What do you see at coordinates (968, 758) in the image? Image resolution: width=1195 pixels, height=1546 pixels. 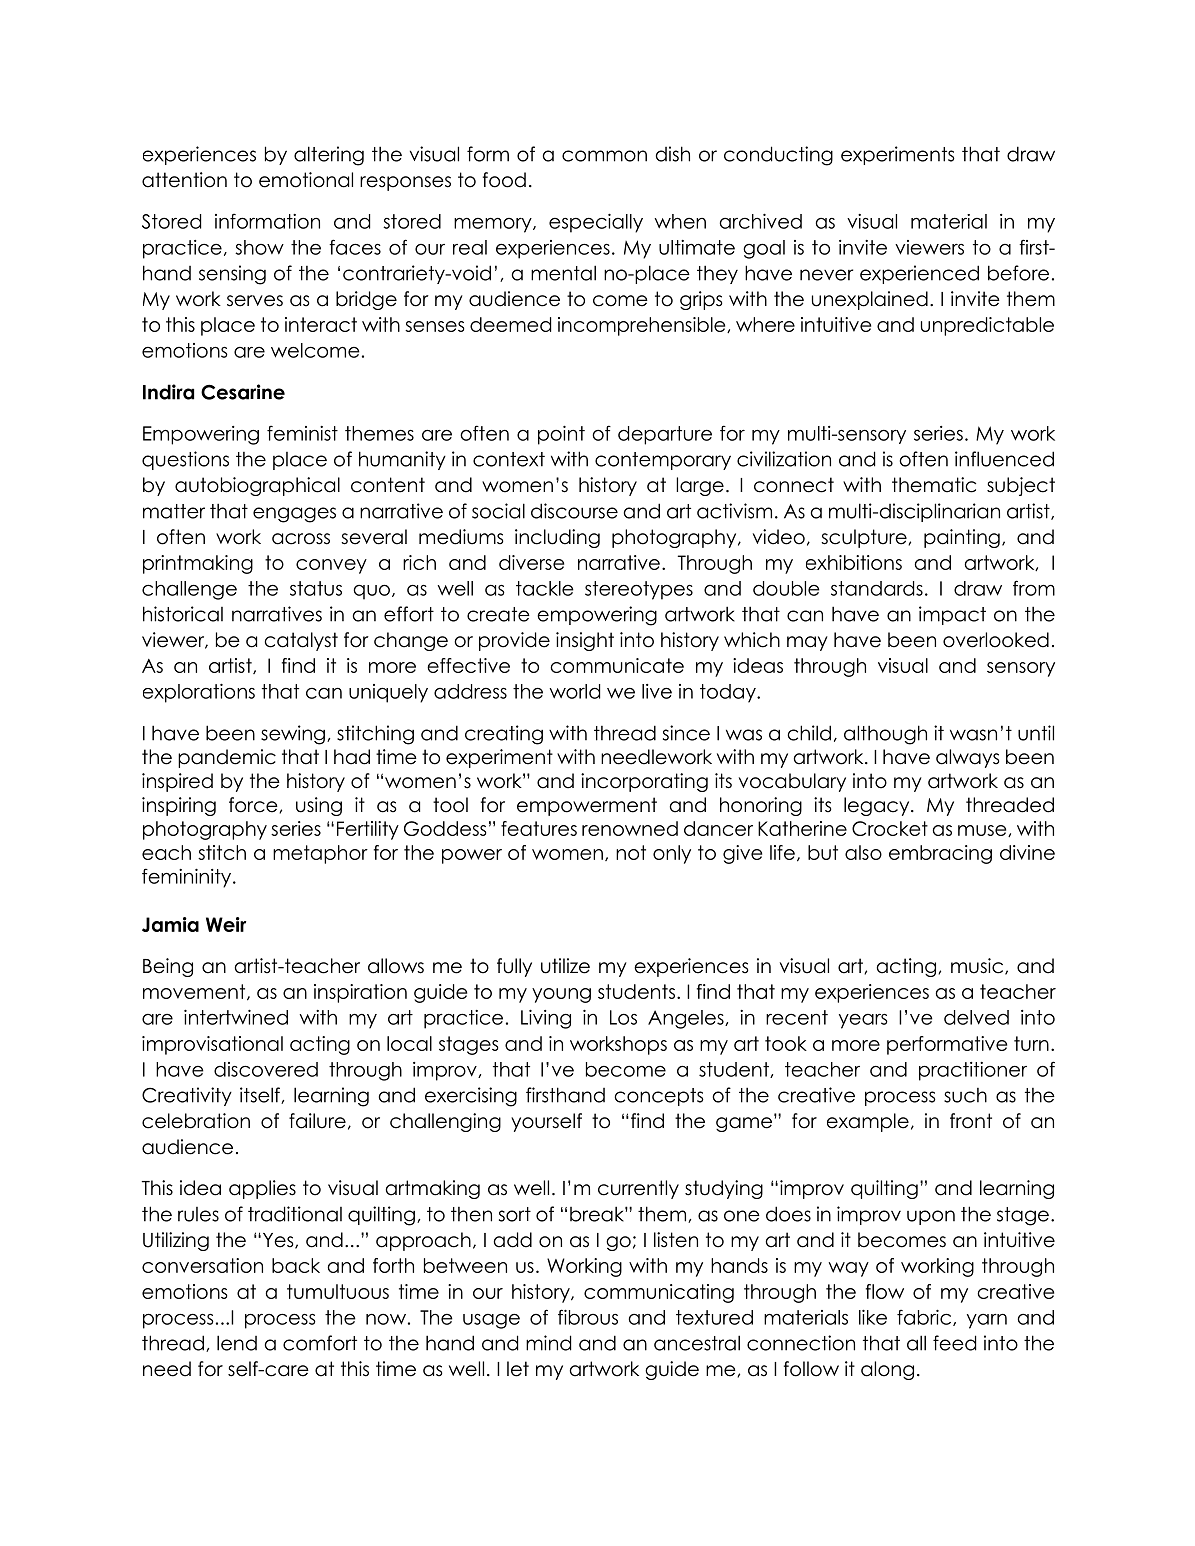 I see `always` at bounding box center [968, 758].
